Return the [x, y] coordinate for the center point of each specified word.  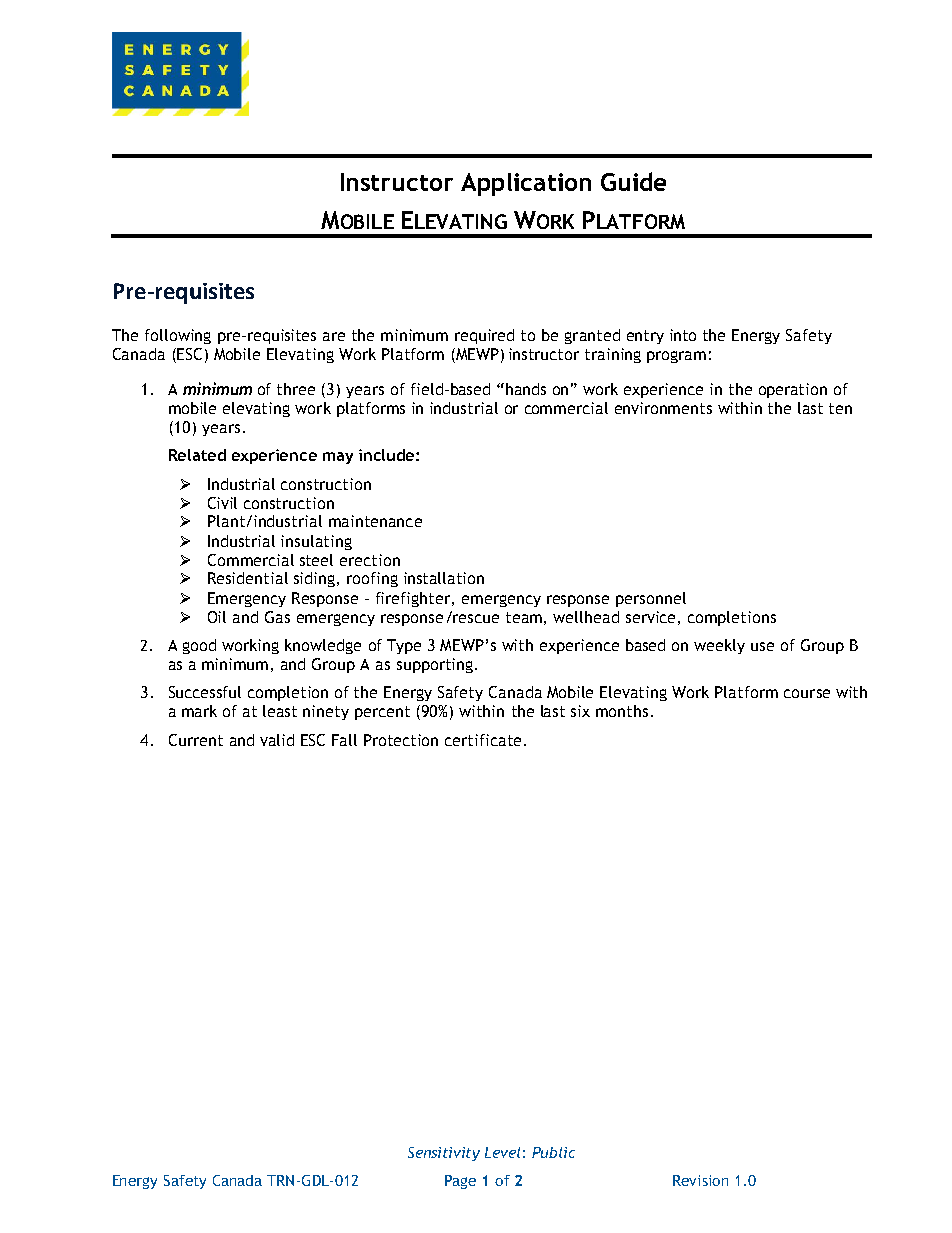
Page [460, 1182]
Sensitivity [444, 1154]
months [622, 711]
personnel [651, 599]
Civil [222, 503]
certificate [483, 740]
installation [444, 578]
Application [526, 184]
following [178, 336]
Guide [633, 181]
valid [277, 740]
